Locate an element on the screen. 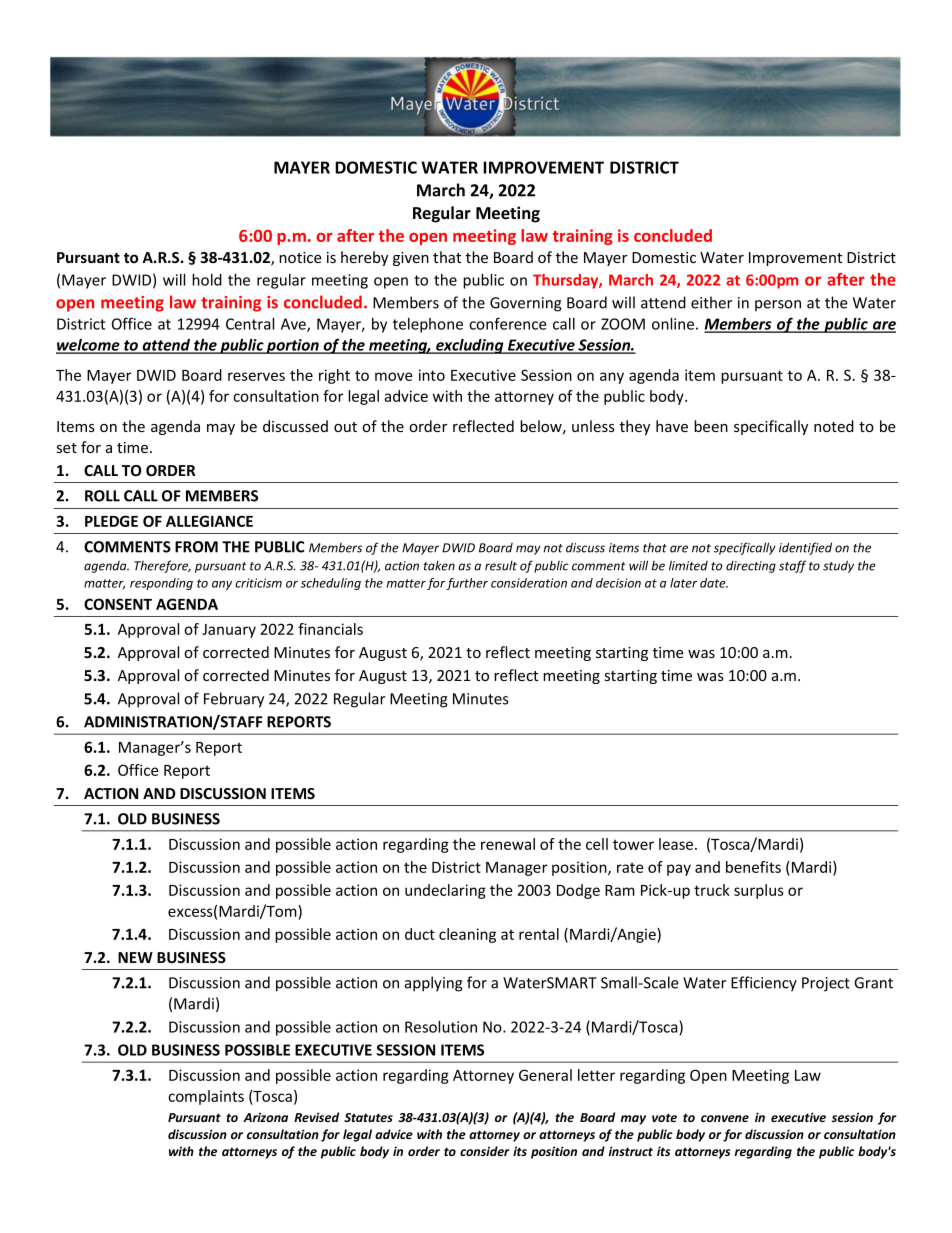  complaints is located at coordinates (206, 1097).
